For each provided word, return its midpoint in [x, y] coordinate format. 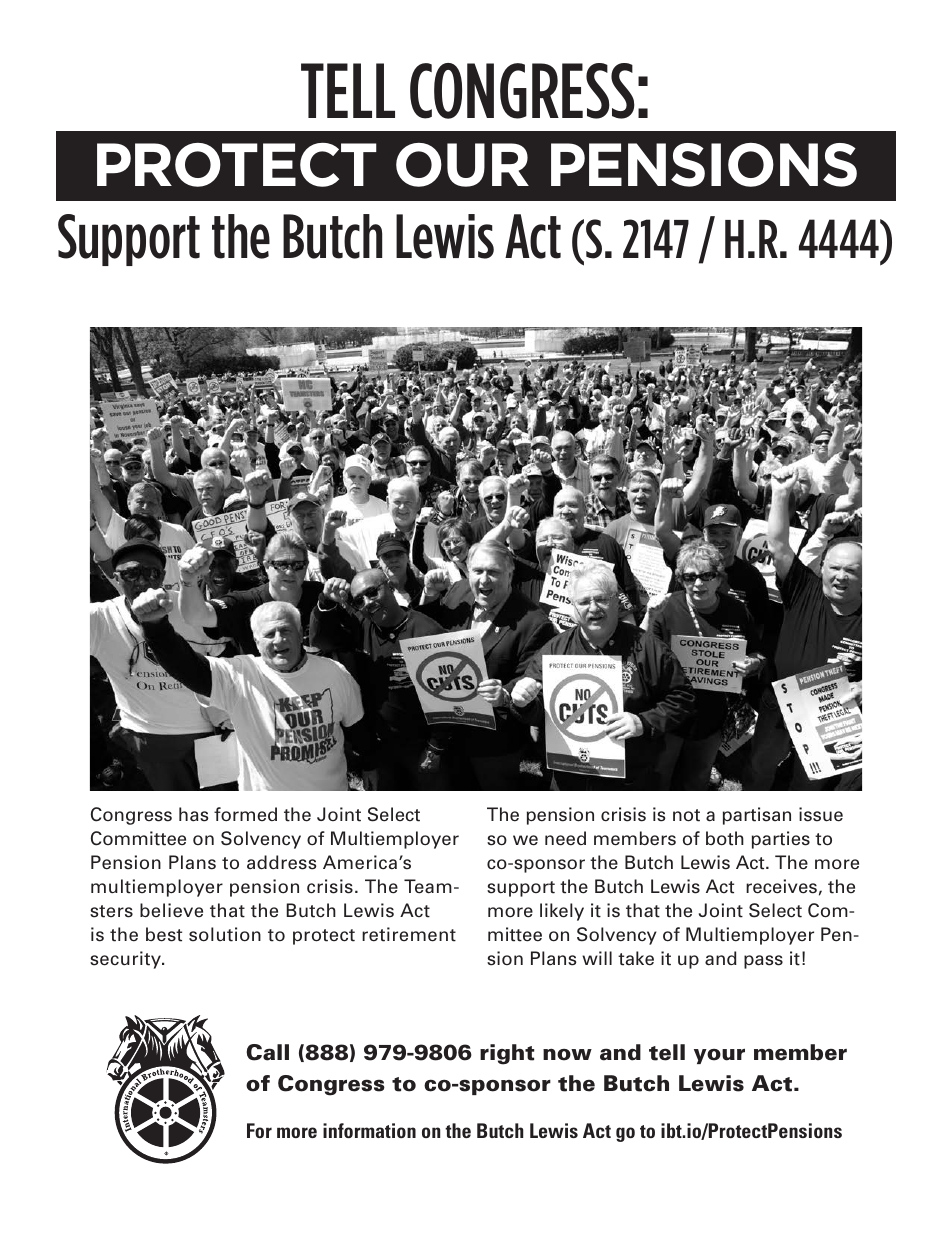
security [126, 960]
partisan [757, 816]
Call [267, 1052]
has [193, 814]
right [507, 1054]
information [369, 1130]
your [719, 1056]
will [597, 958]
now [567, 1055]
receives [781, 886]
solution [225, 934]
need [565, 838]
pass [763, 962]
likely [562, 912]
